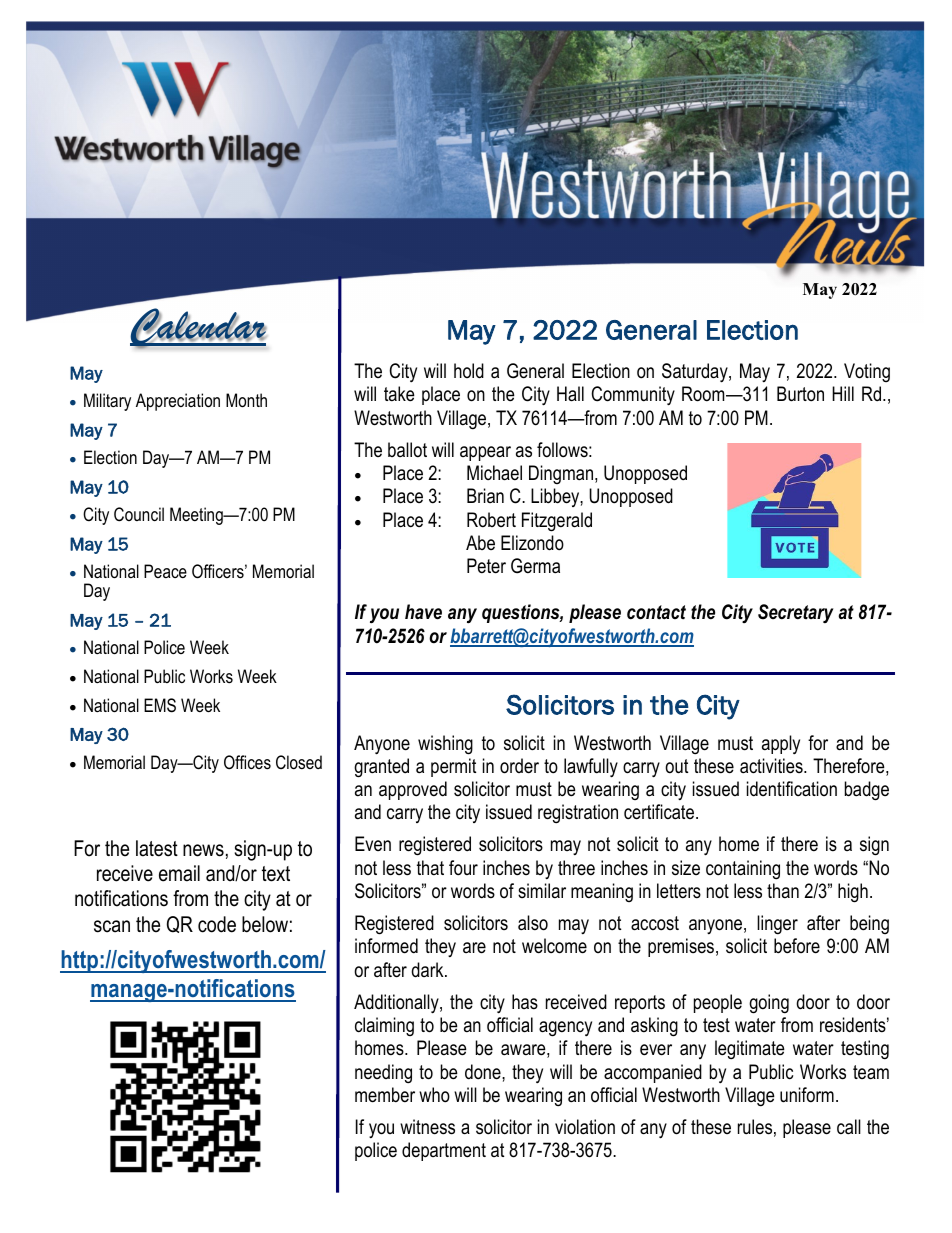 The image size is (952, 1233). Describe the element at coordinates (800, 394) in the screenshot. I see `Burton` at that location.
